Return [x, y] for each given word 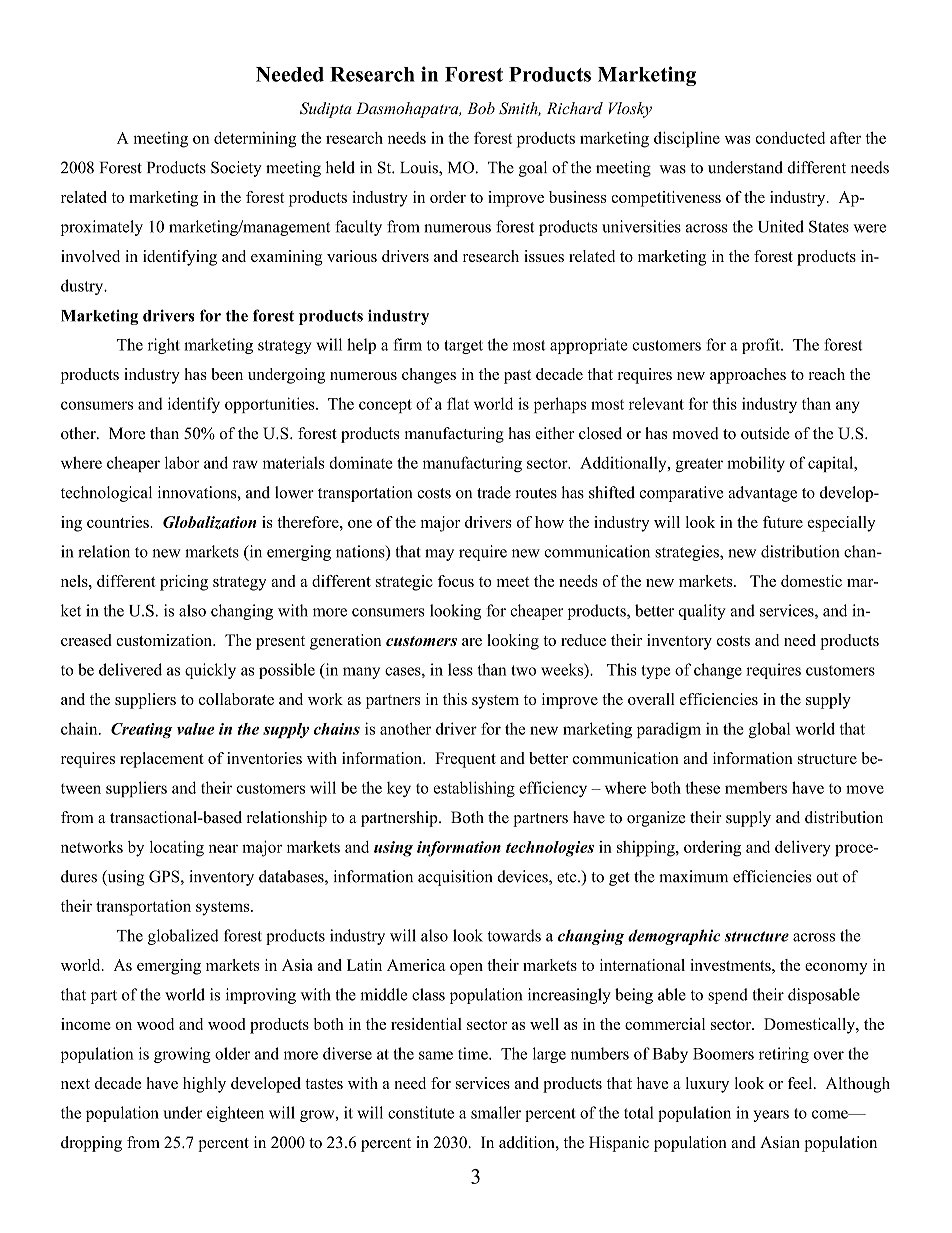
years [771, 1116]
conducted [790, 138]
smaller [496, 1112]
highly [204, 1085]
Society [236, 169]
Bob [481, 108]
